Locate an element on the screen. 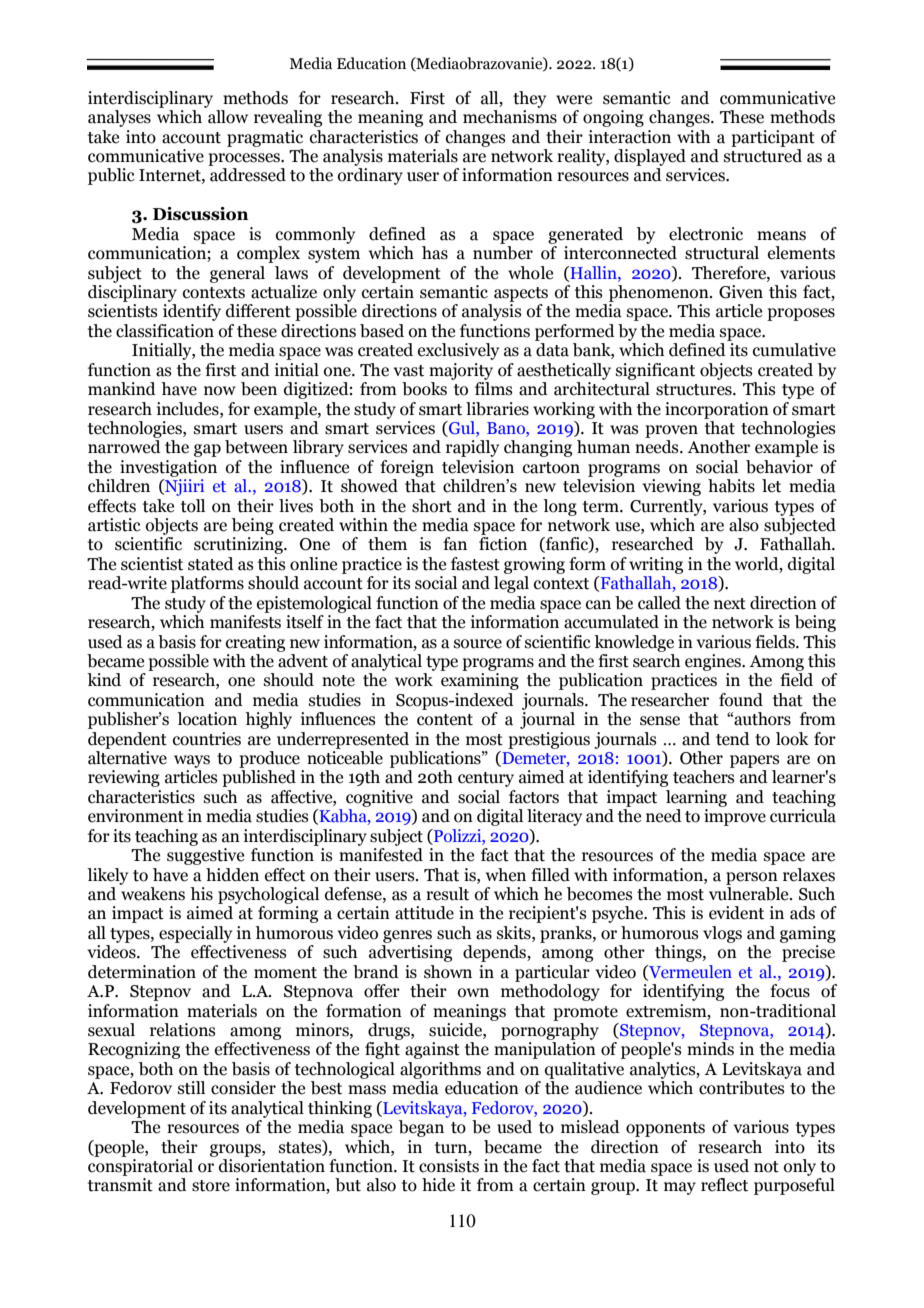  habits is located at coordinates (731, 486).
